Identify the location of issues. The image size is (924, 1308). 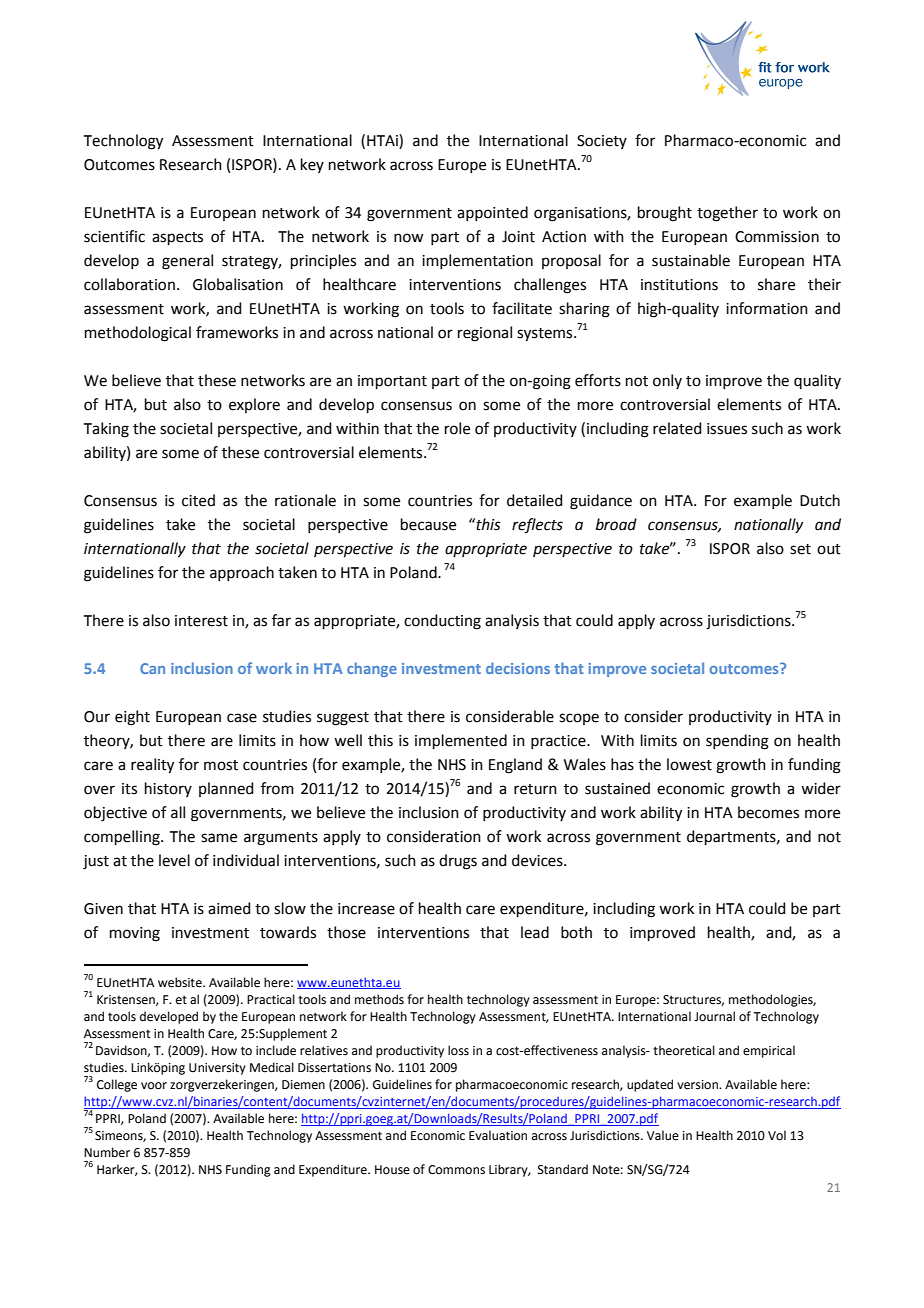
(727, 429).
